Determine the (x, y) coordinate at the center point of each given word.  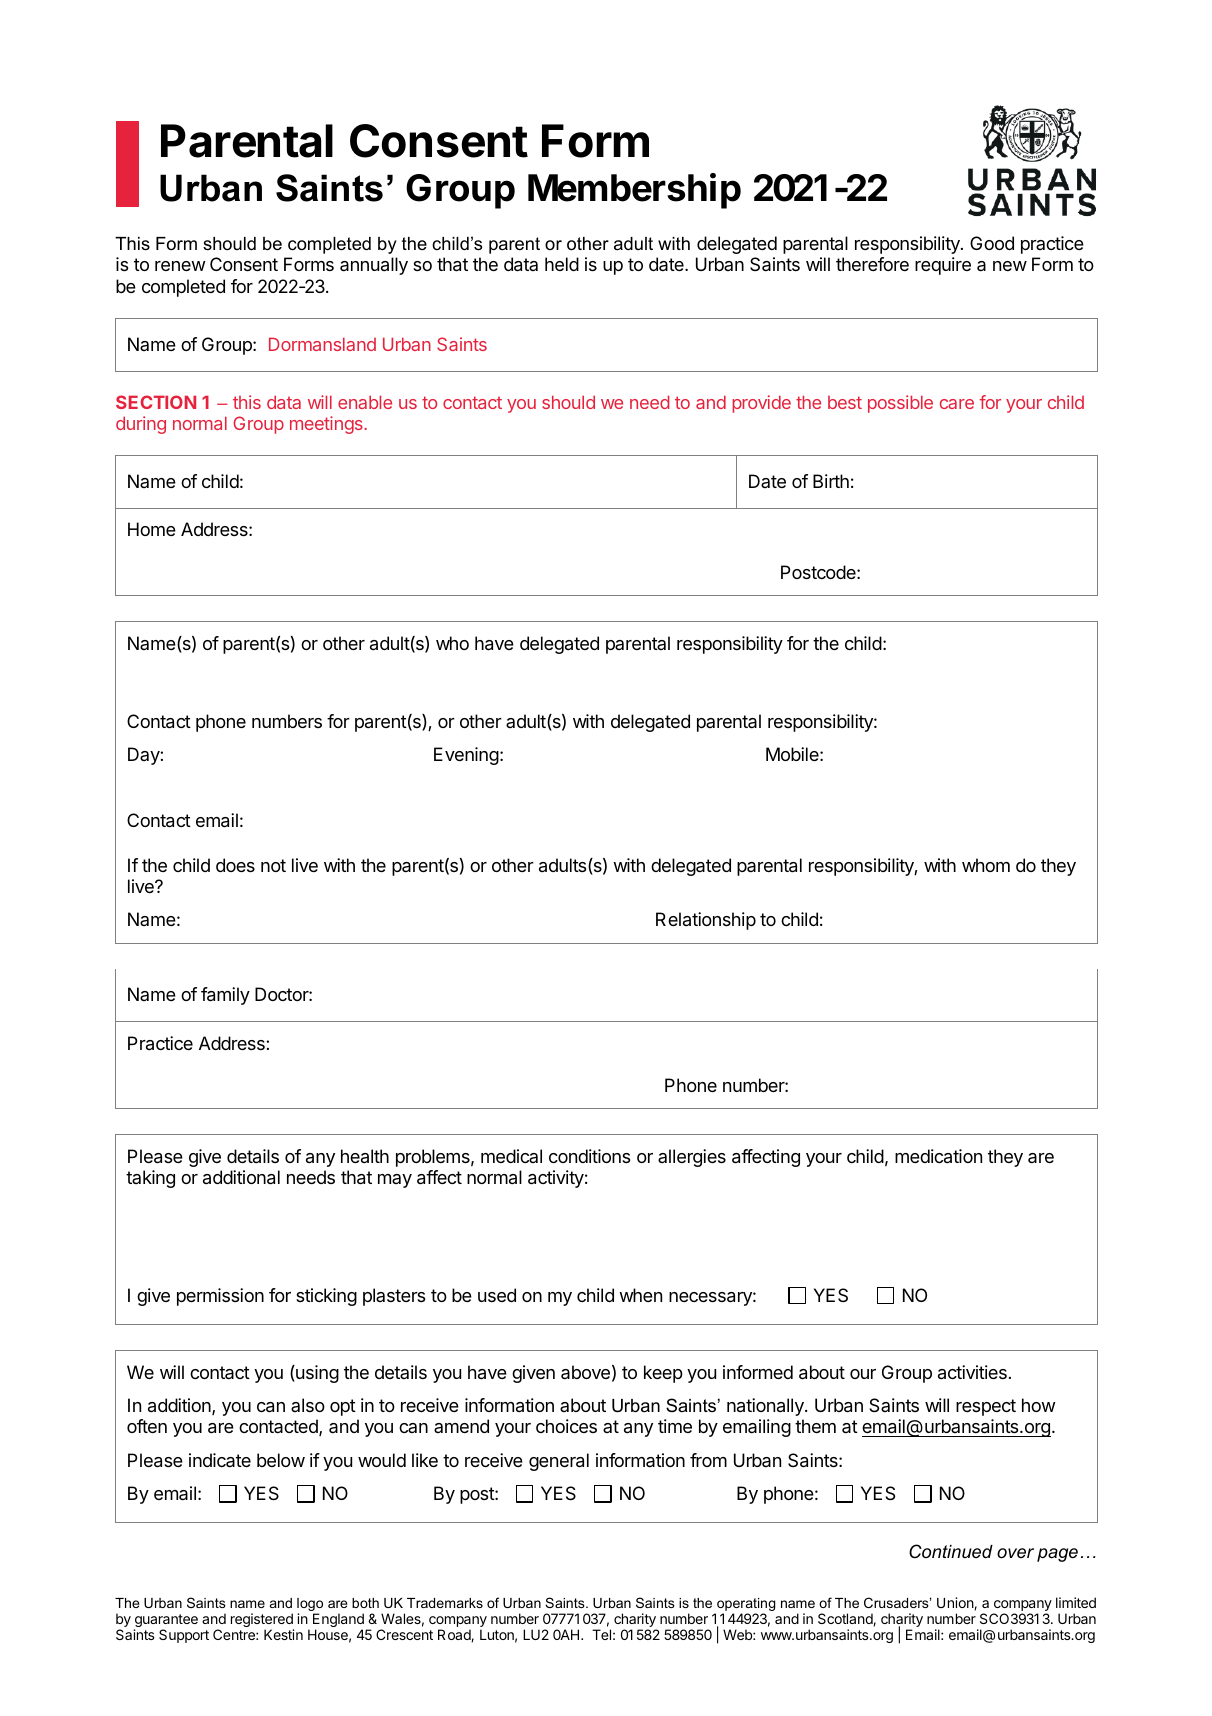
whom (986, 865)
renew (180, 266)
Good (992, 243)
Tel (601, 1634)
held (562, 264)
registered (262, 1621)
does (235, 865)
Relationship (706, 921)
